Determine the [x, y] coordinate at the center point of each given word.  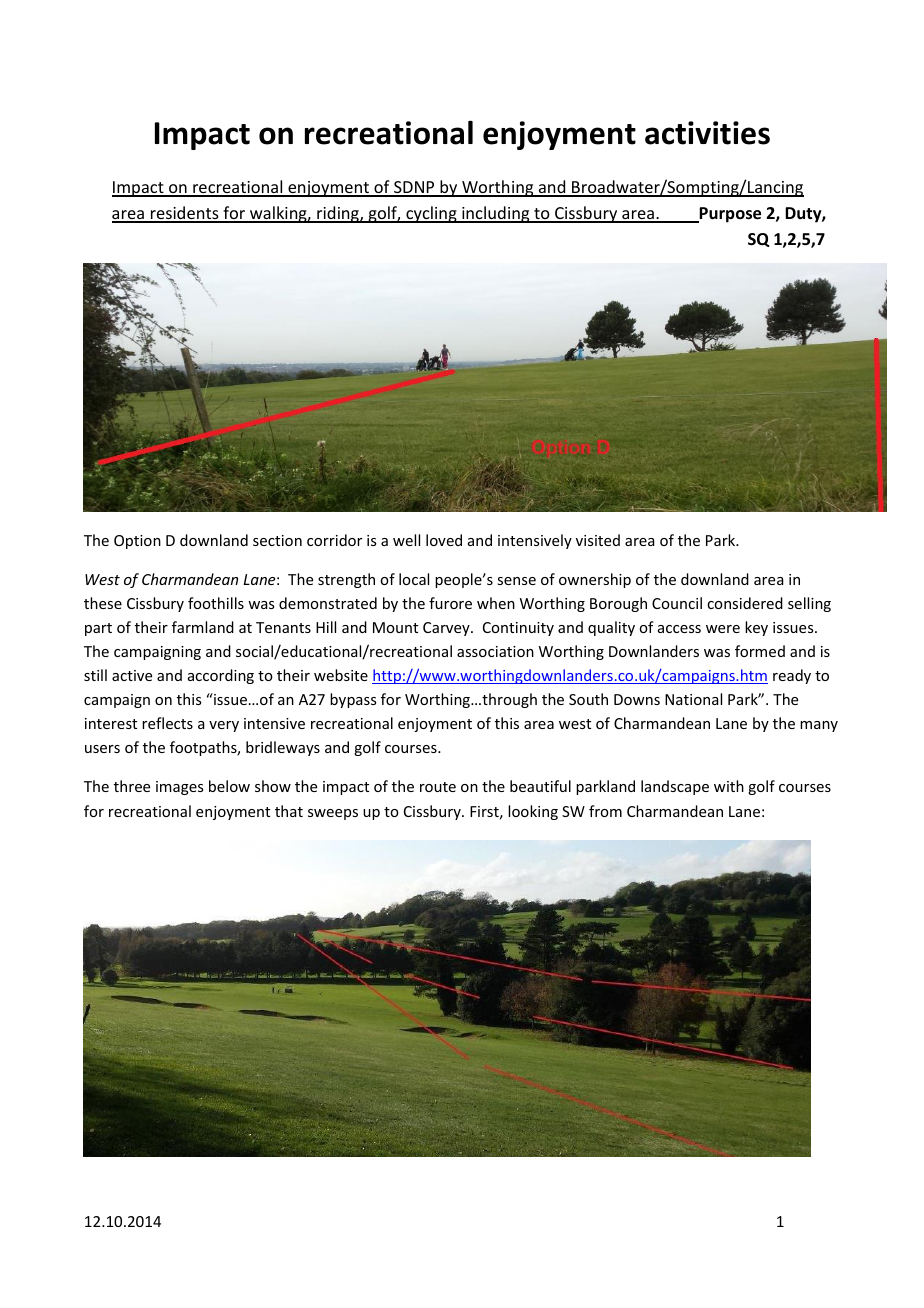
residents [184, 214]
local [414, 579]
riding [338, 214]
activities [707, 133]
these [103, 603]
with [729, 786]
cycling [431, 214]
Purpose [729, 215]
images [179, 788]
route [438, 787]
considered [745, 603]
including [496, 214]
